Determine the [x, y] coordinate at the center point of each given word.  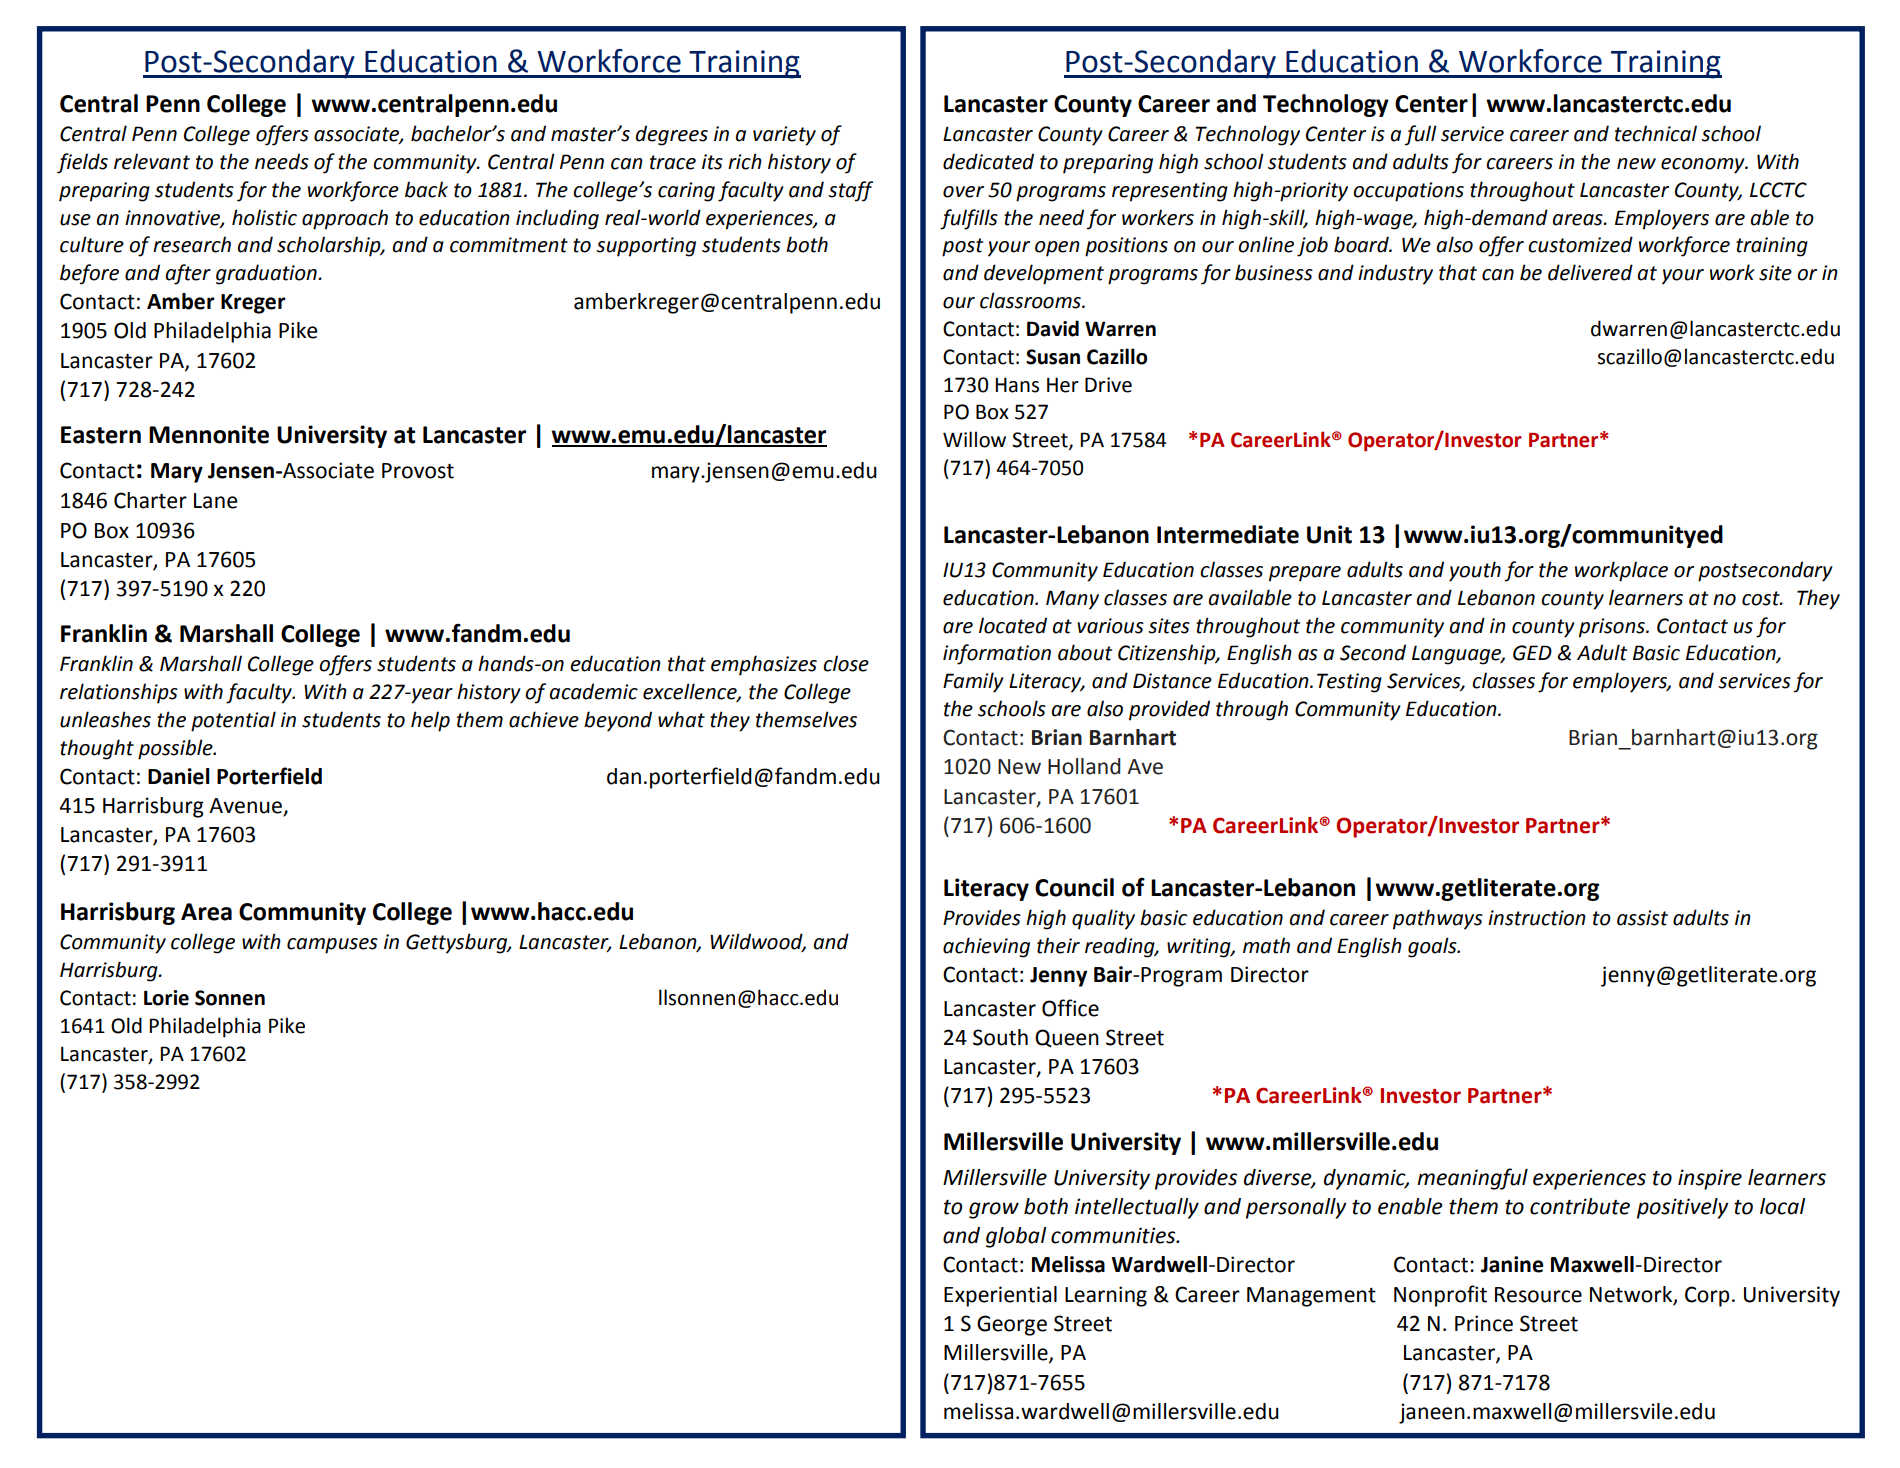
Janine [1512, 1264]
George [1012, 1325]
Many [1072, 600]
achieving [986, 947]
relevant [152, 161]
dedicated [988, 161]
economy [1704, 166]
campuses [332, 946]
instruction [1537, 918]
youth [1475, 571]
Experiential [1000, 1296]
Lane [215, 501]
